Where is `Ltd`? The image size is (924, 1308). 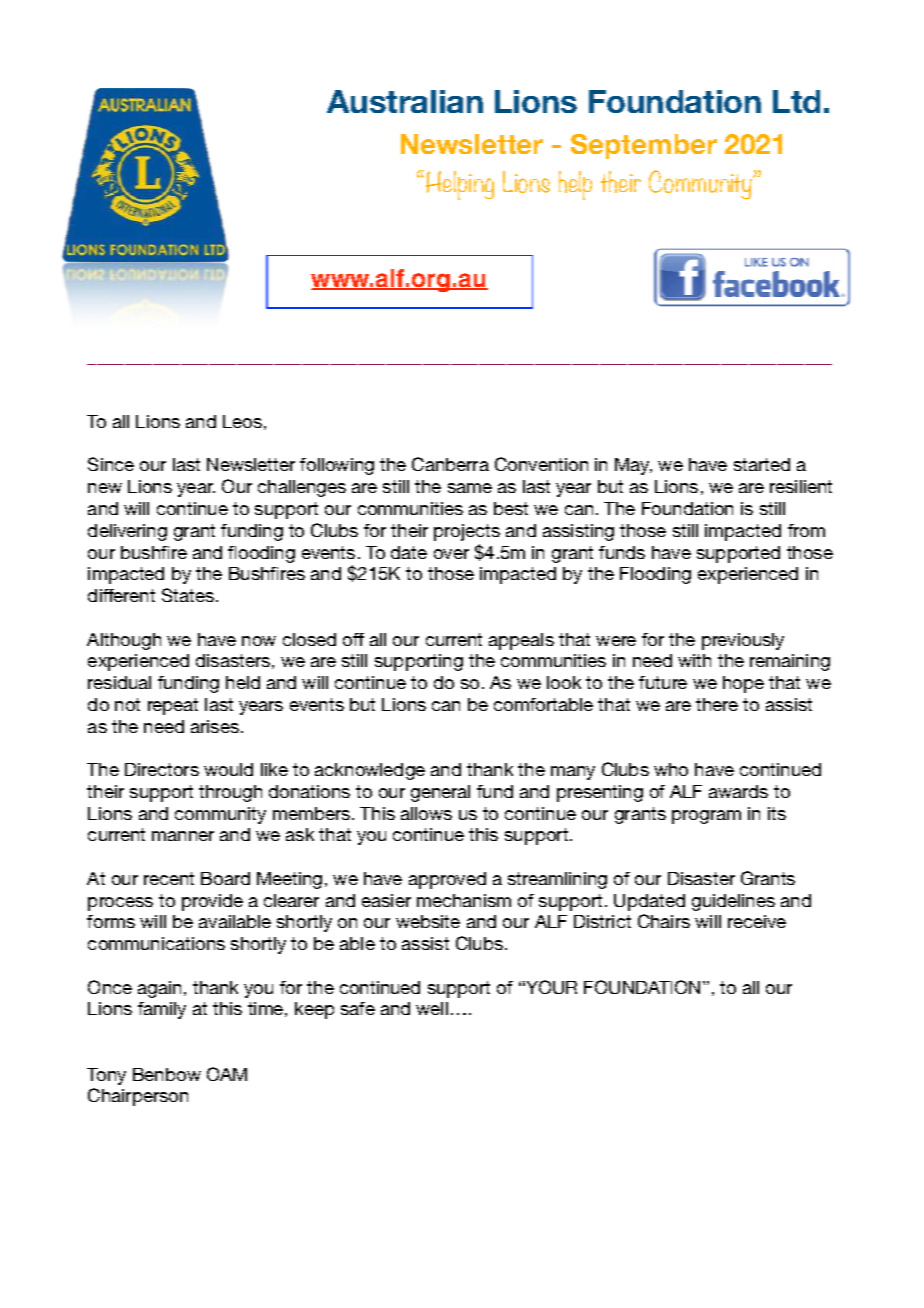
Ltd is located at coordinates (796, 101).
